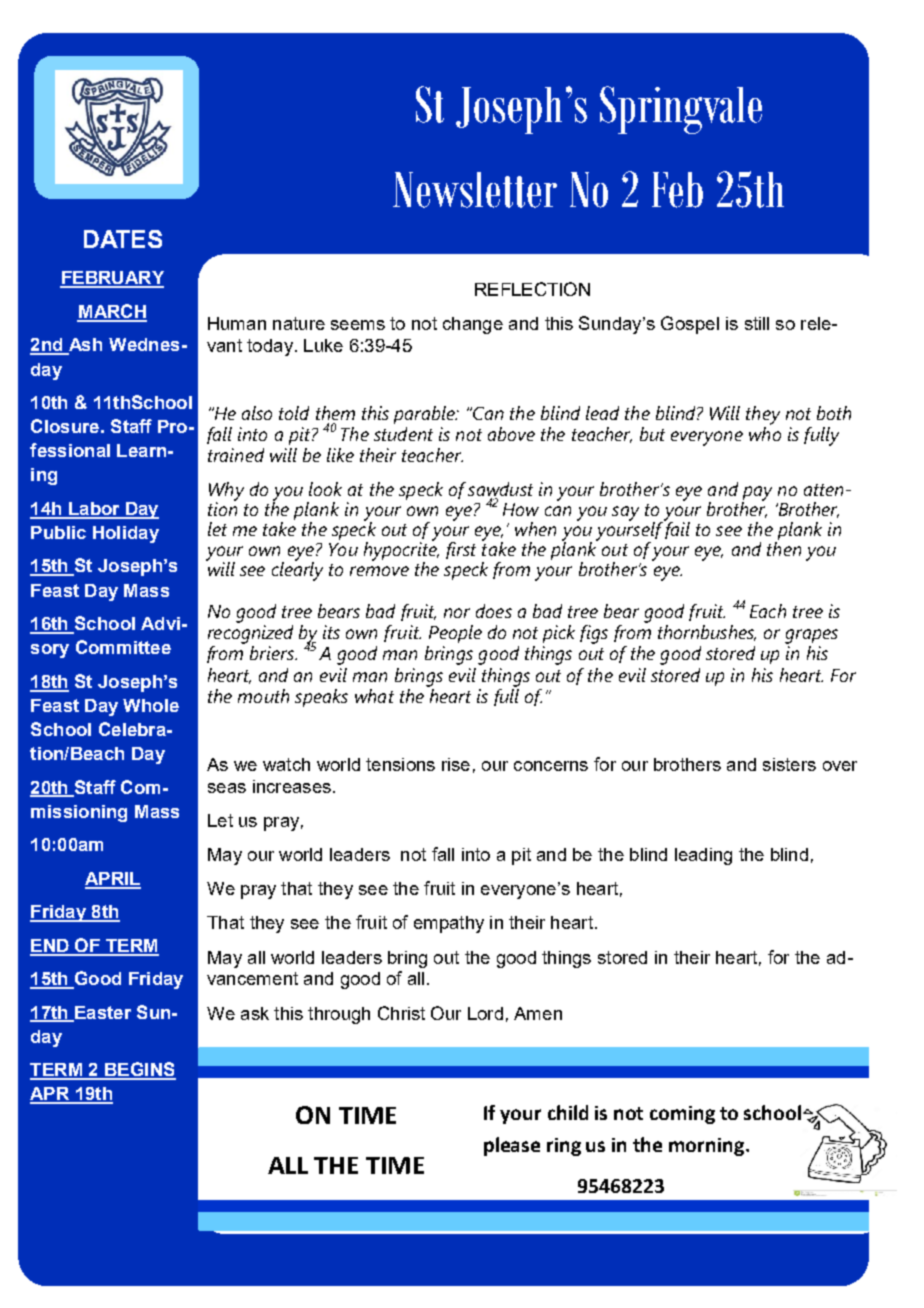  I want to click on then, so click(784, 549).
